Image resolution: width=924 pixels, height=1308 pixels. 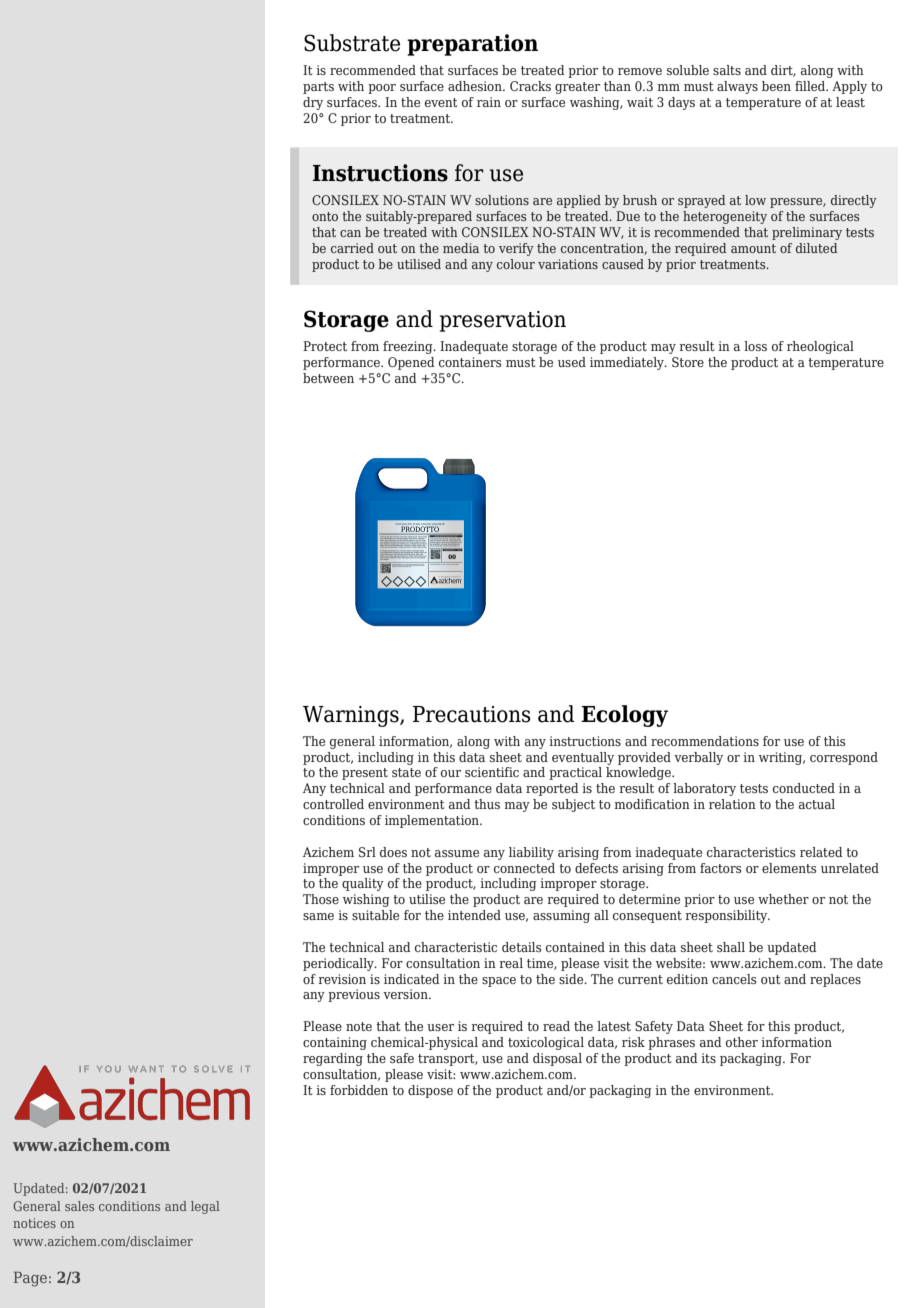 I want to click on recommendations, so click(x=705, y=741).
